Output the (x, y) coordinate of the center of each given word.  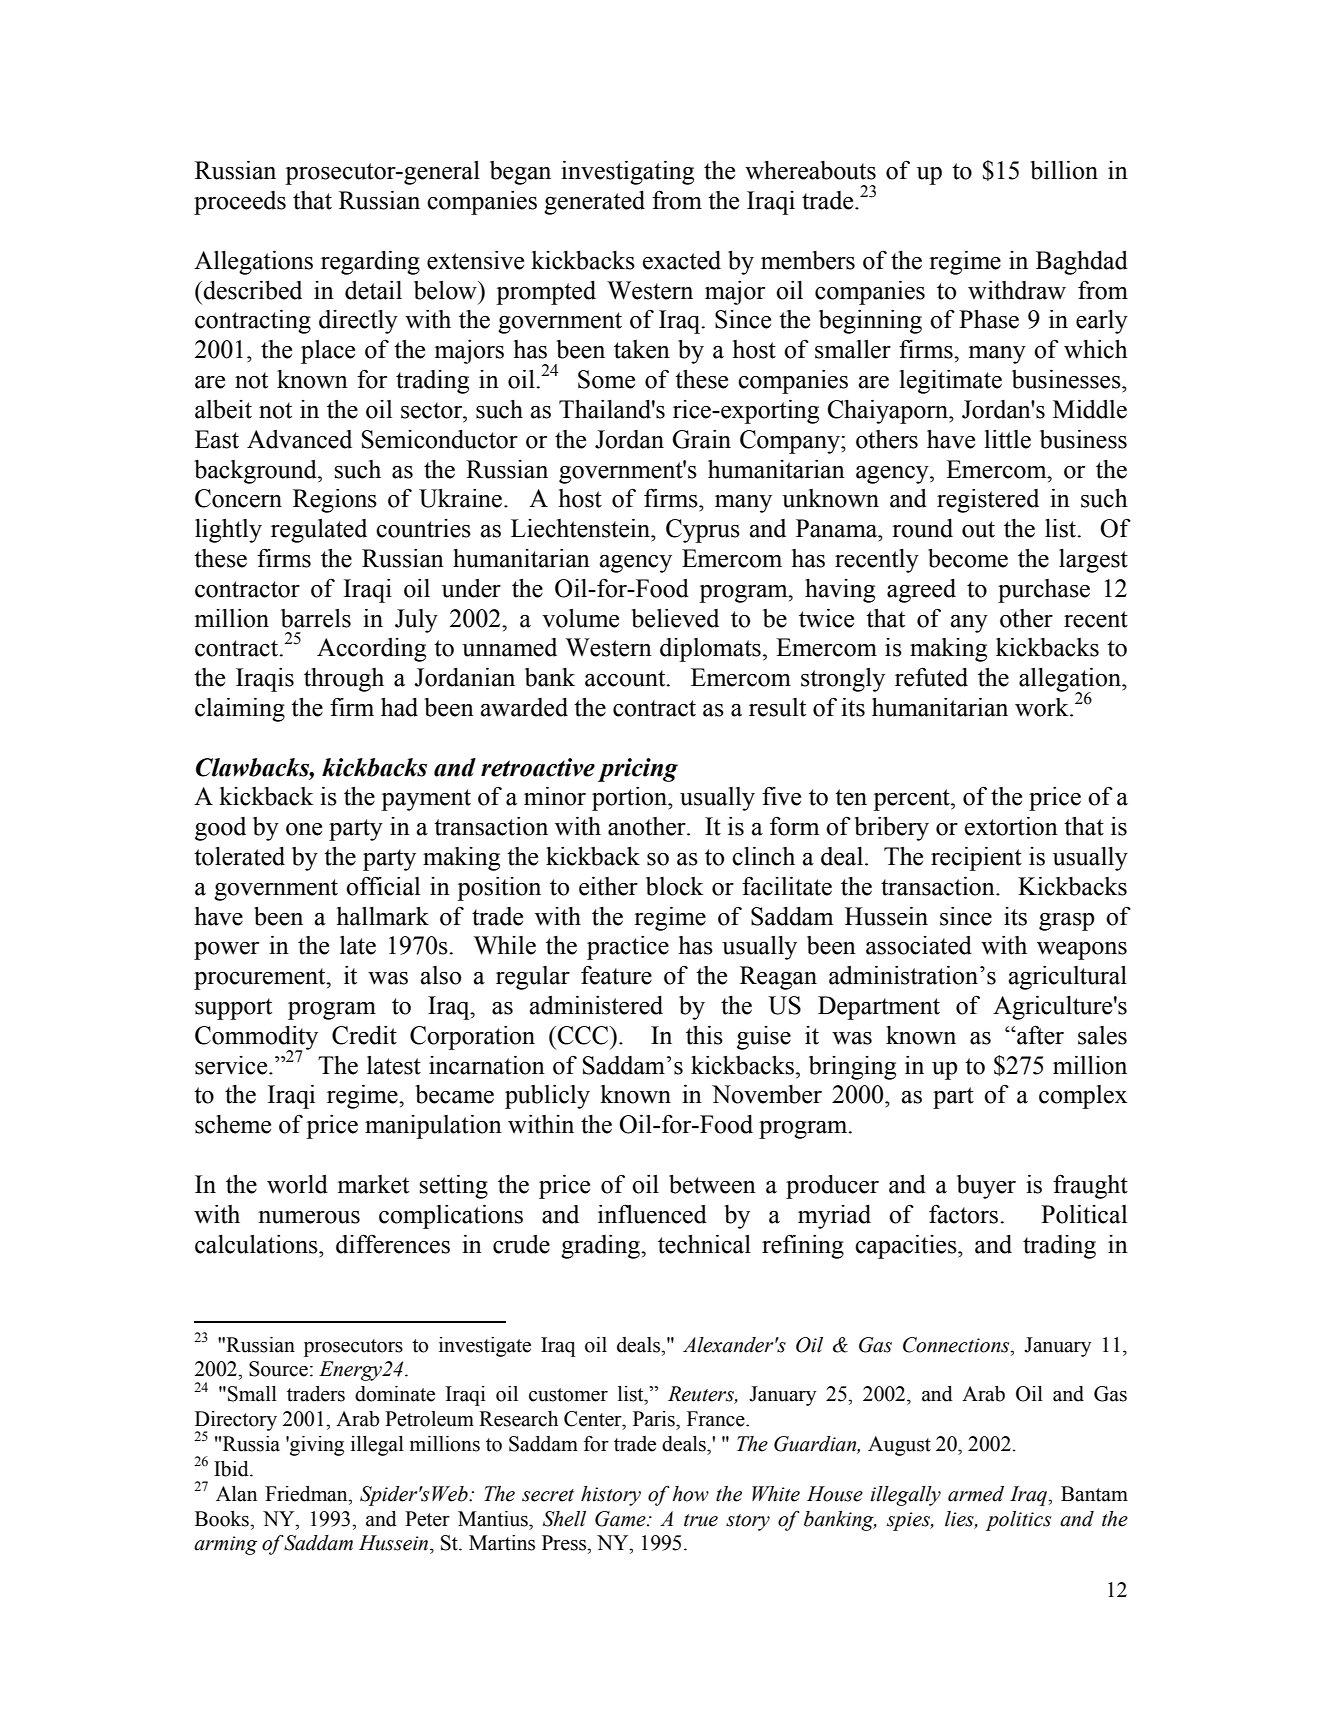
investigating (627, 173)
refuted (931, 677)
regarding (370, 263)
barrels (316, 618)
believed (675, 618)
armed (976, 1494)
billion (1064, 170)
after (1039, 1035)
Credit (364, 1035)
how (690, 1494)
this (704, 1035)
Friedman (307, 1494)
